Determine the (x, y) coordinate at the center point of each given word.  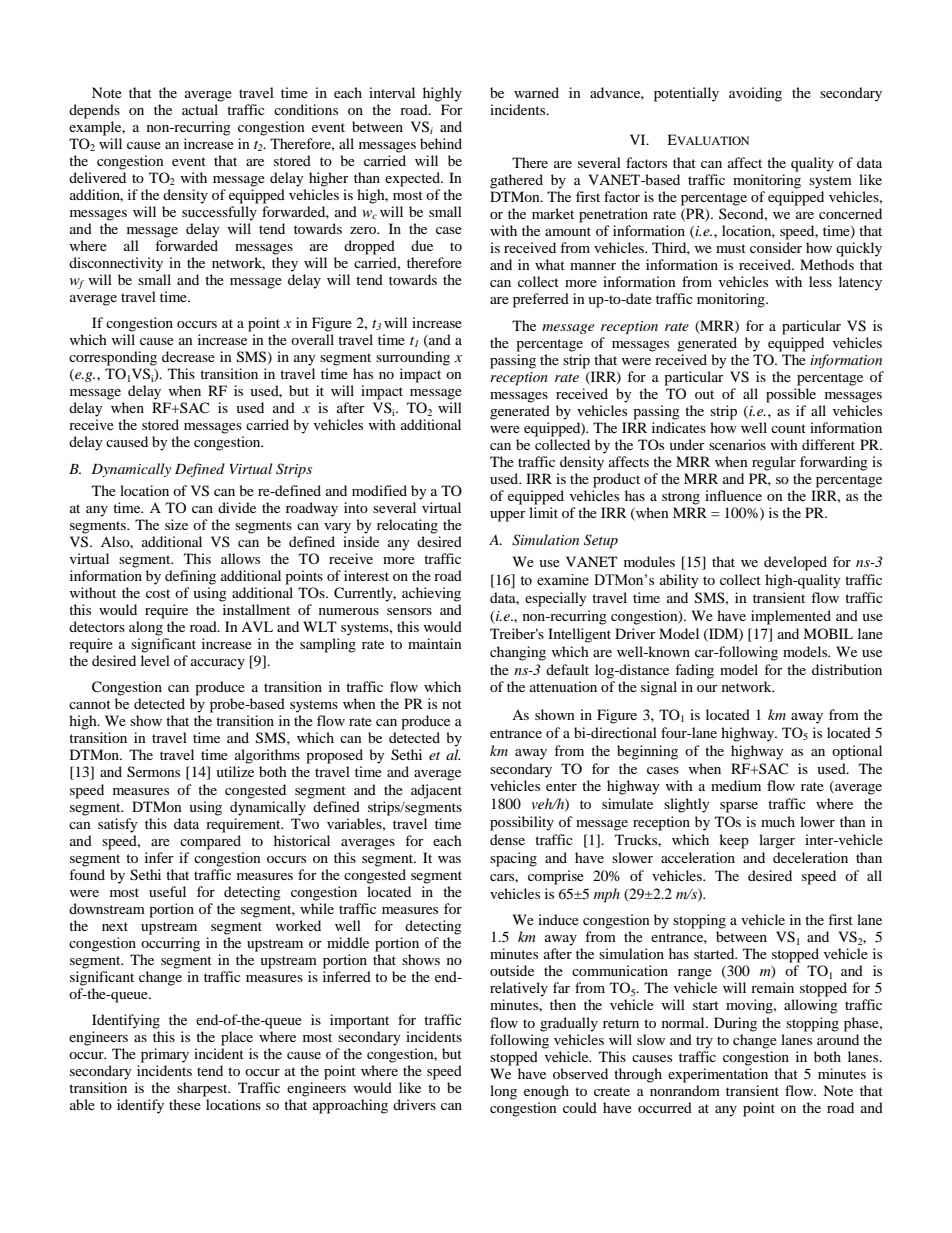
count (788, 428)
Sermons (153, 772)
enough (546, 1092)
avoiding (755, 94)
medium (736, 785)
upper (508, 516)
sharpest (203, 1089)
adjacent (436, 791)
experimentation (718, 1074)
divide (237, 507)
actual (201, 108)
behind (441, 143)
